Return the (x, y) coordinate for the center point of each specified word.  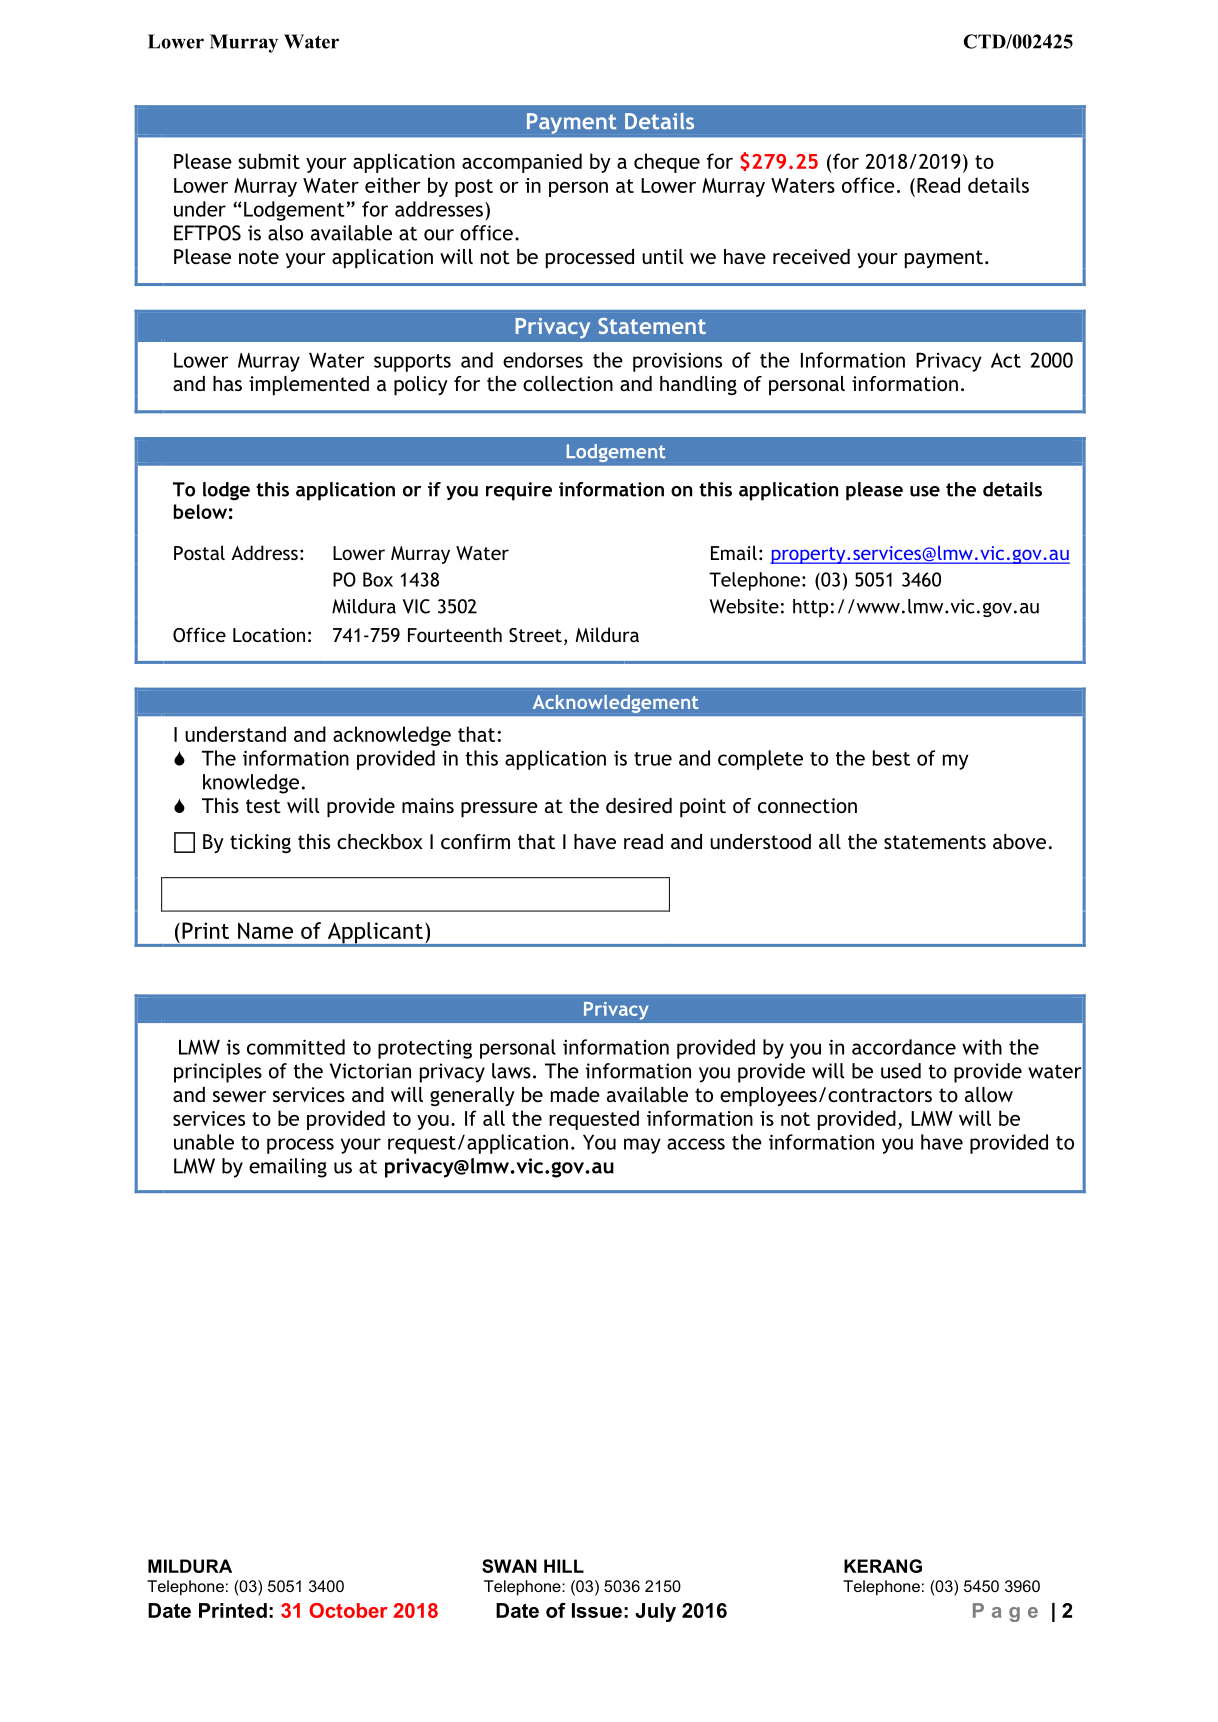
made (575, 1094)
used (901, 1071)
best (891, 758)
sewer (239, 1096)
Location (269, 635)
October (348, 1610)
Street (535, 635)
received (811, 256)
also (285, 233)
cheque (667, 163)
